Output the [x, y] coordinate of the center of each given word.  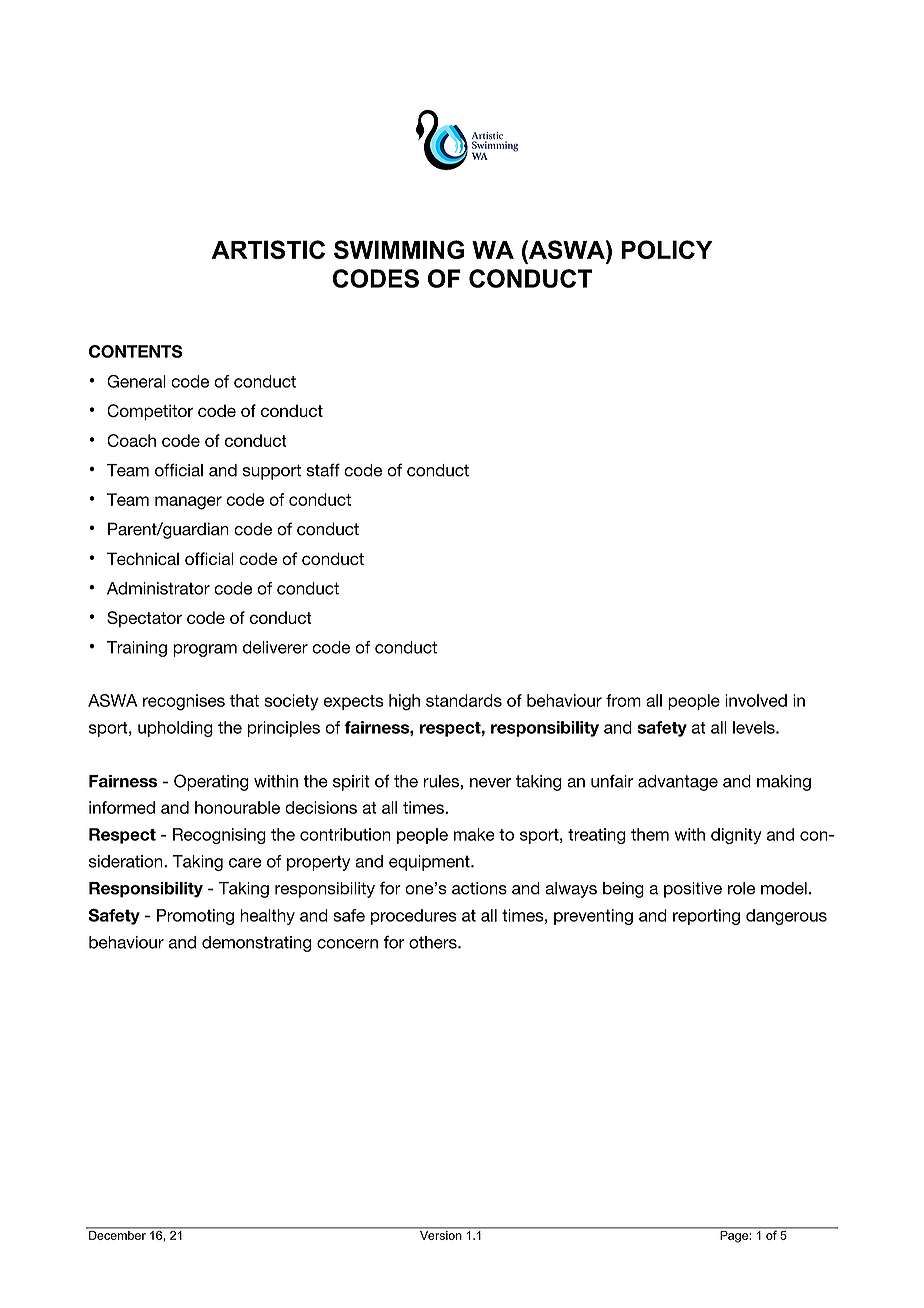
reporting [706, 917]
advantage [678, 783]
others [434, 942]
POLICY [666, 249]
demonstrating [257, 944]
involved [756, 700]
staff [323, 470]
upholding [175, 729]
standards [464, 700]
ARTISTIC [268, 249]
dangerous [786, 917]
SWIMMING [399, 249]
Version [440, 1235]
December [117, 1235]
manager [188, 503]
